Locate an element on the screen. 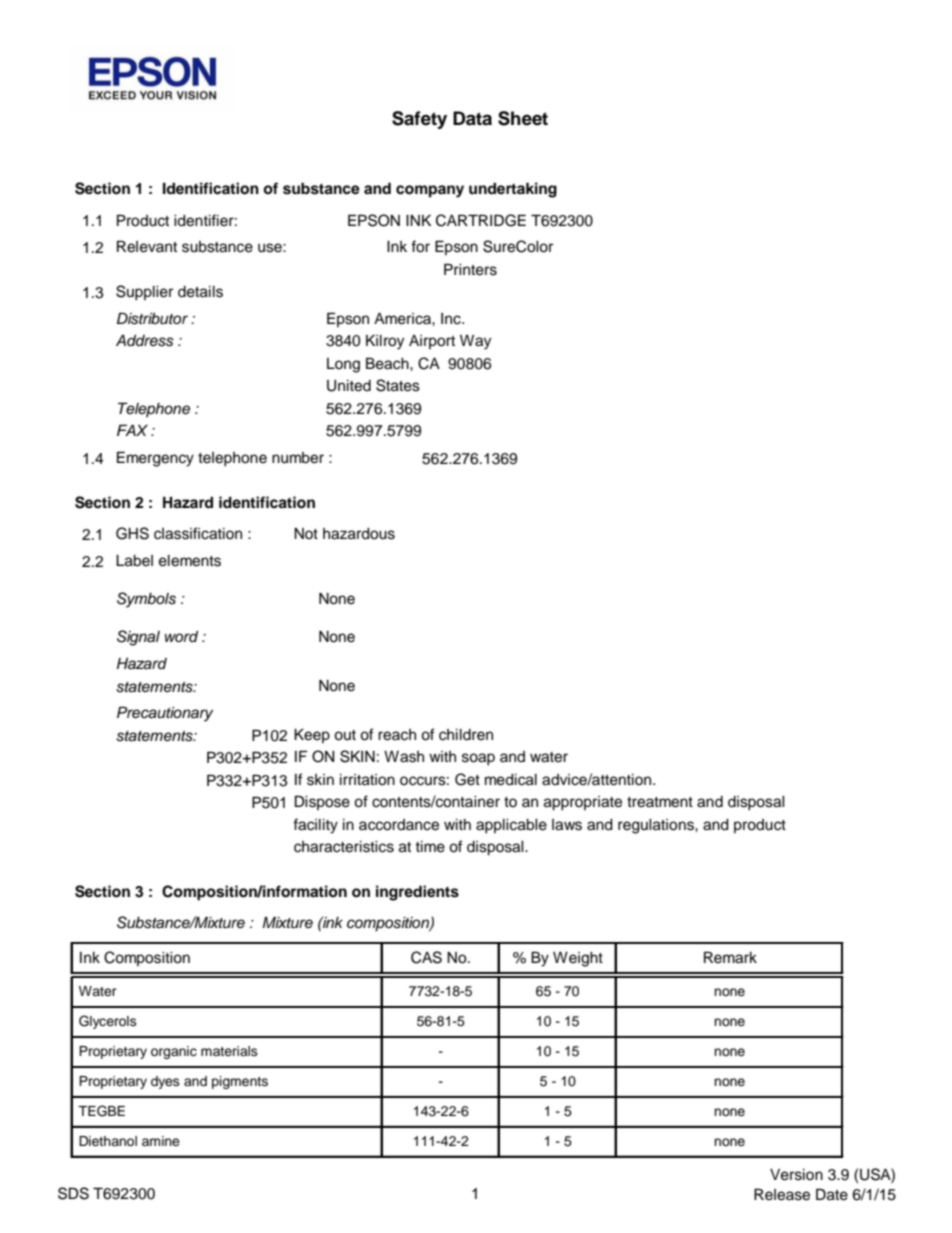  Sheet is located at coordinates (523, 118).
